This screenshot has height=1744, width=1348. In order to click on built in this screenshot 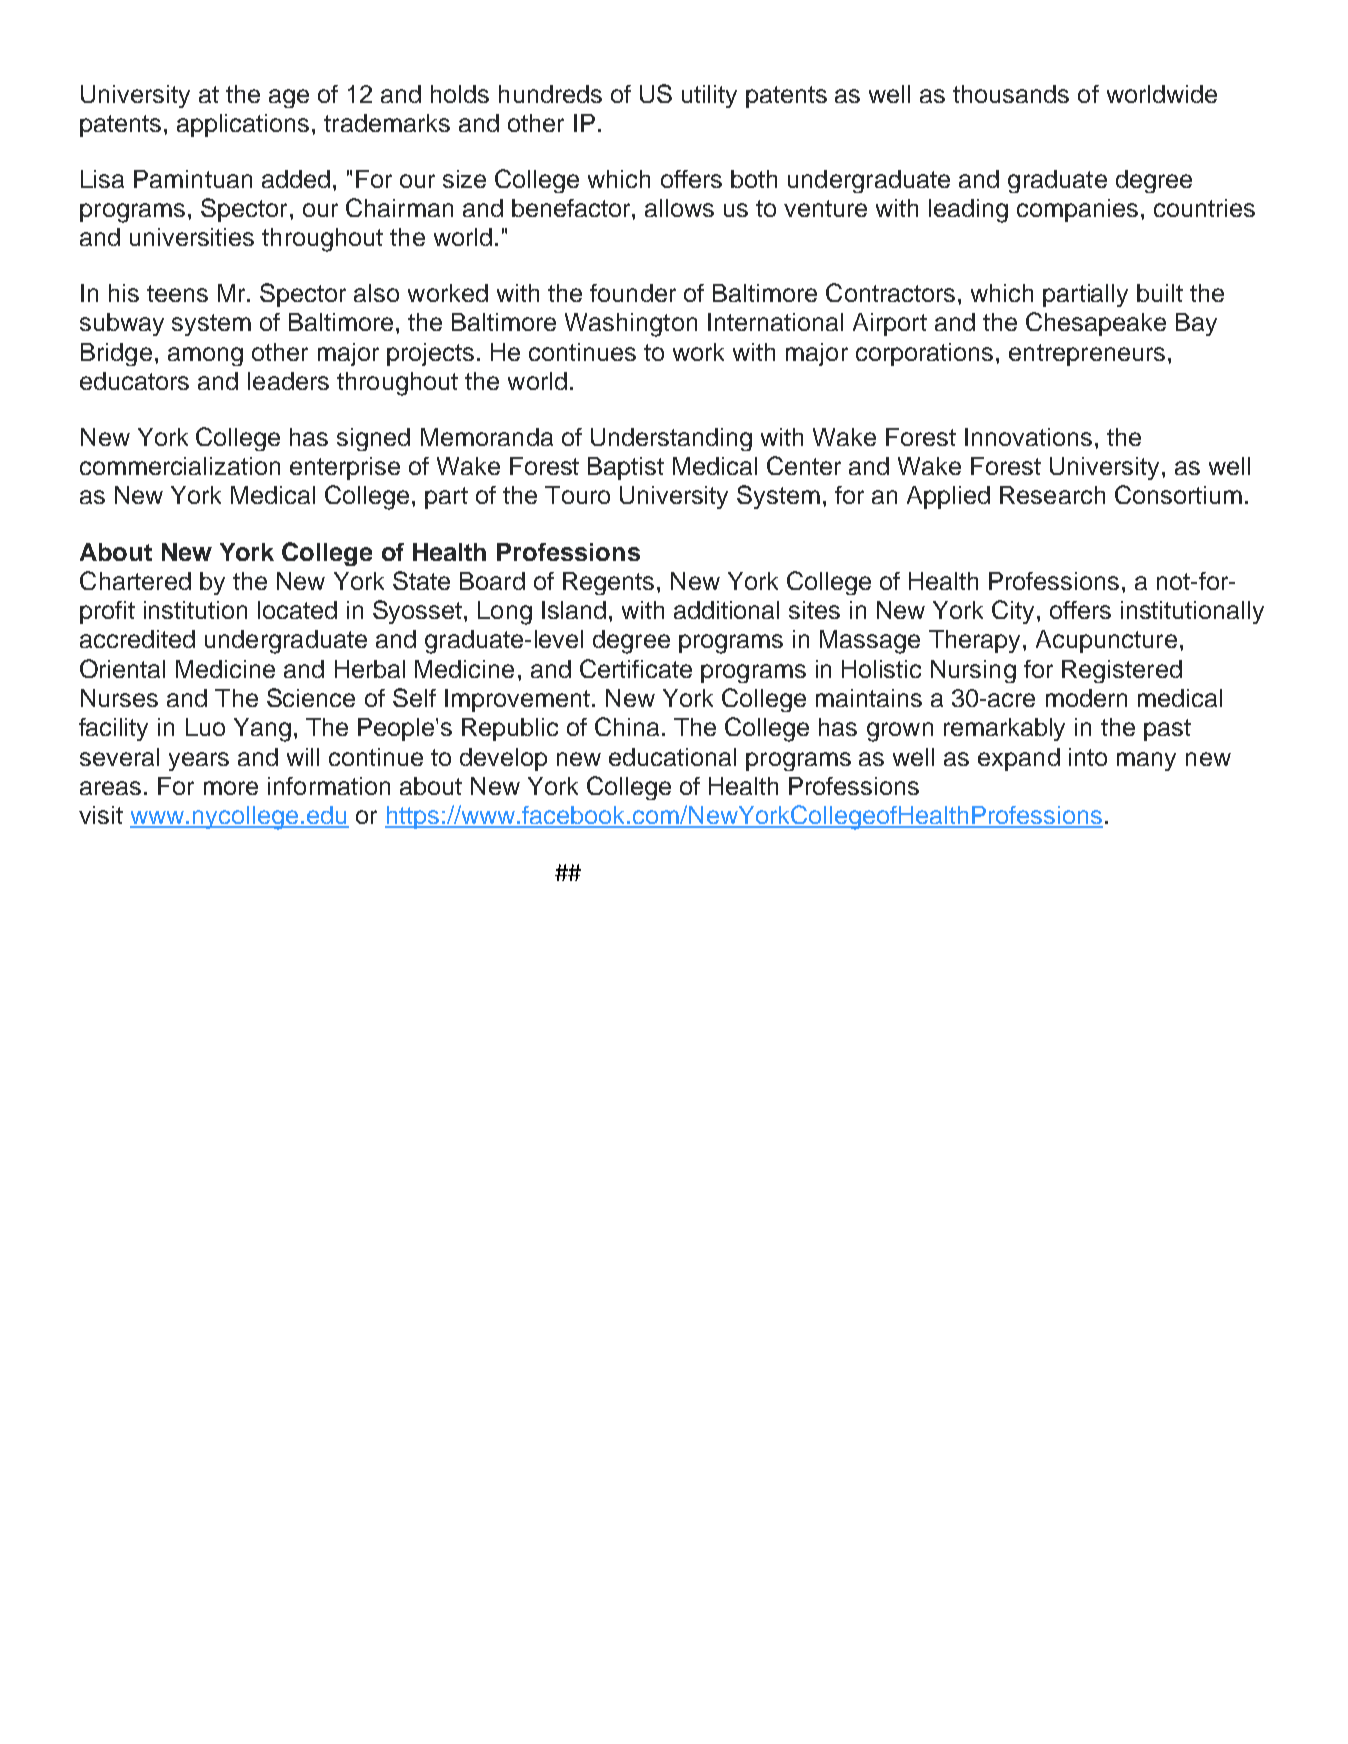, I will do `click(1160, 293)`.
